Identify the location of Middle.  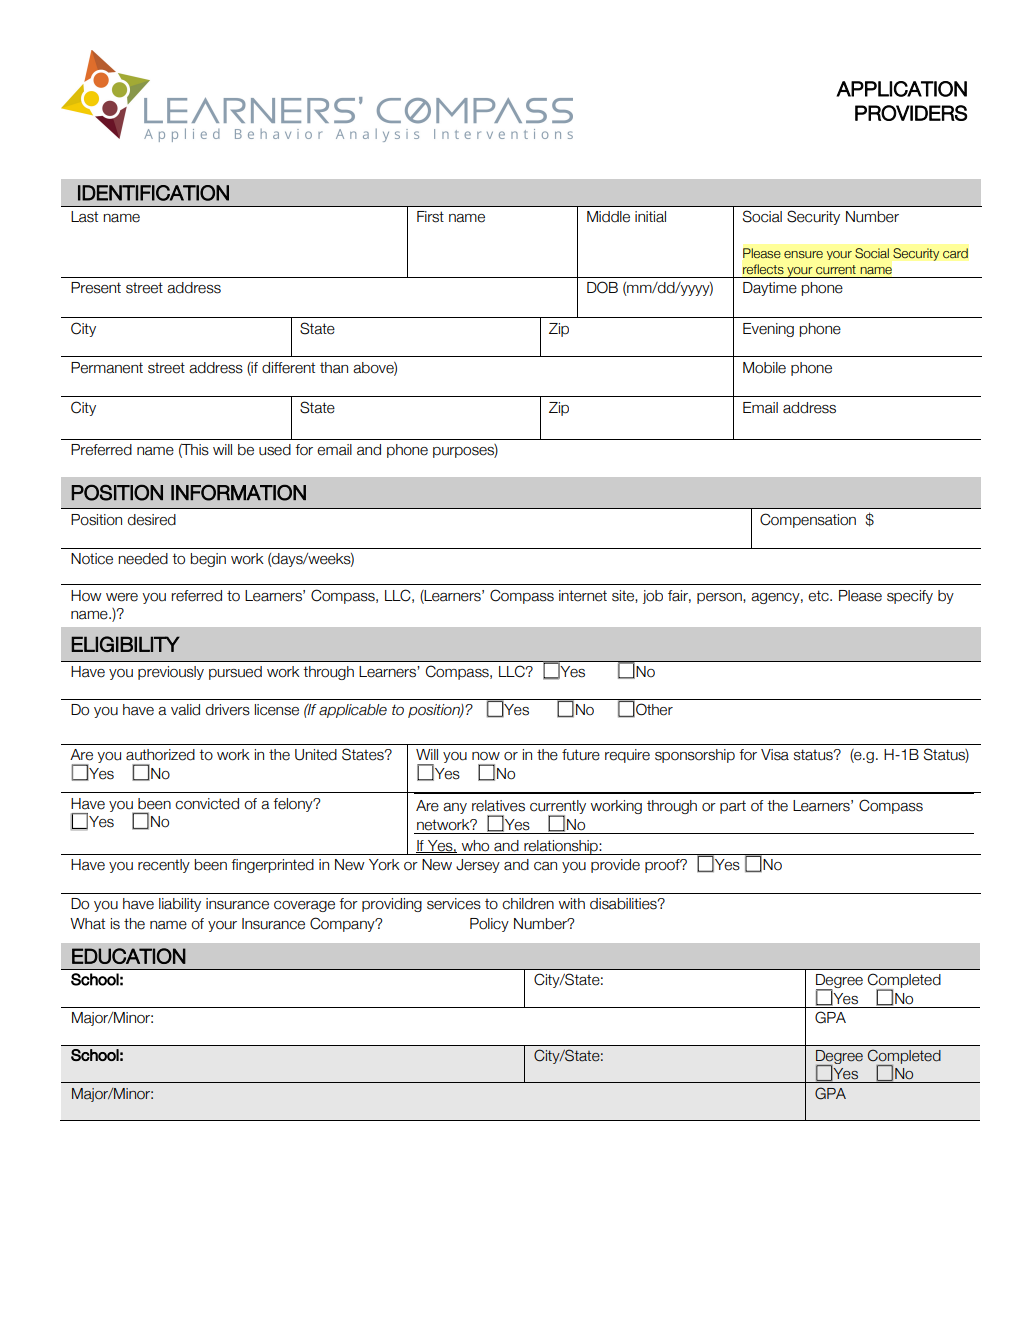
(608, 217).
